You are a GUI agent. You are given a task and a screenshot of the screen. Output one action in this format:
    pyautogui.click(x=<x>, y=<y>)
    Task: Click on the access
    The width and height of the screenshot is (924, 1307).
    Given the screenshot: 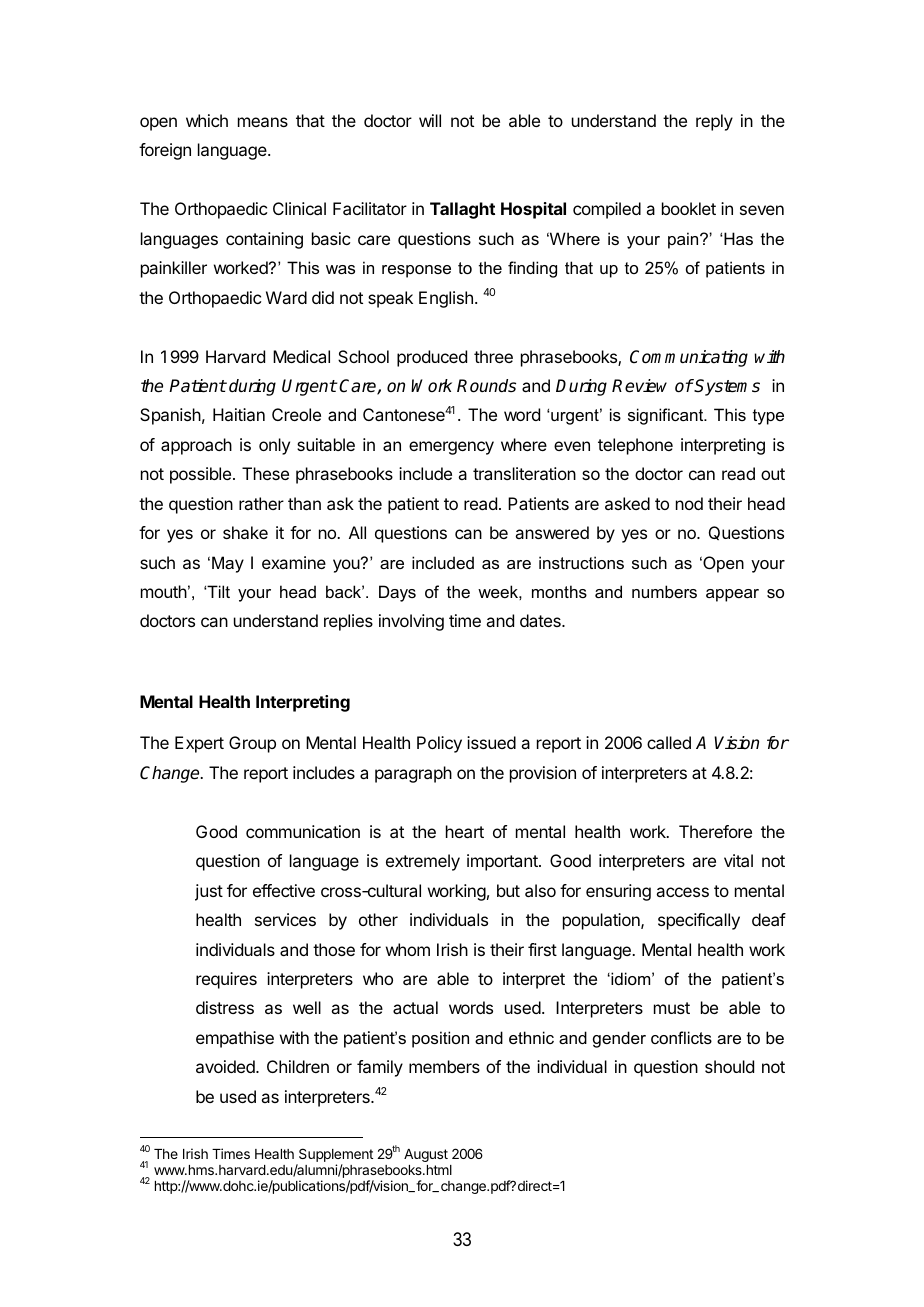 What is the action you would take?
    pyautogui.click(x=682, y=892)
